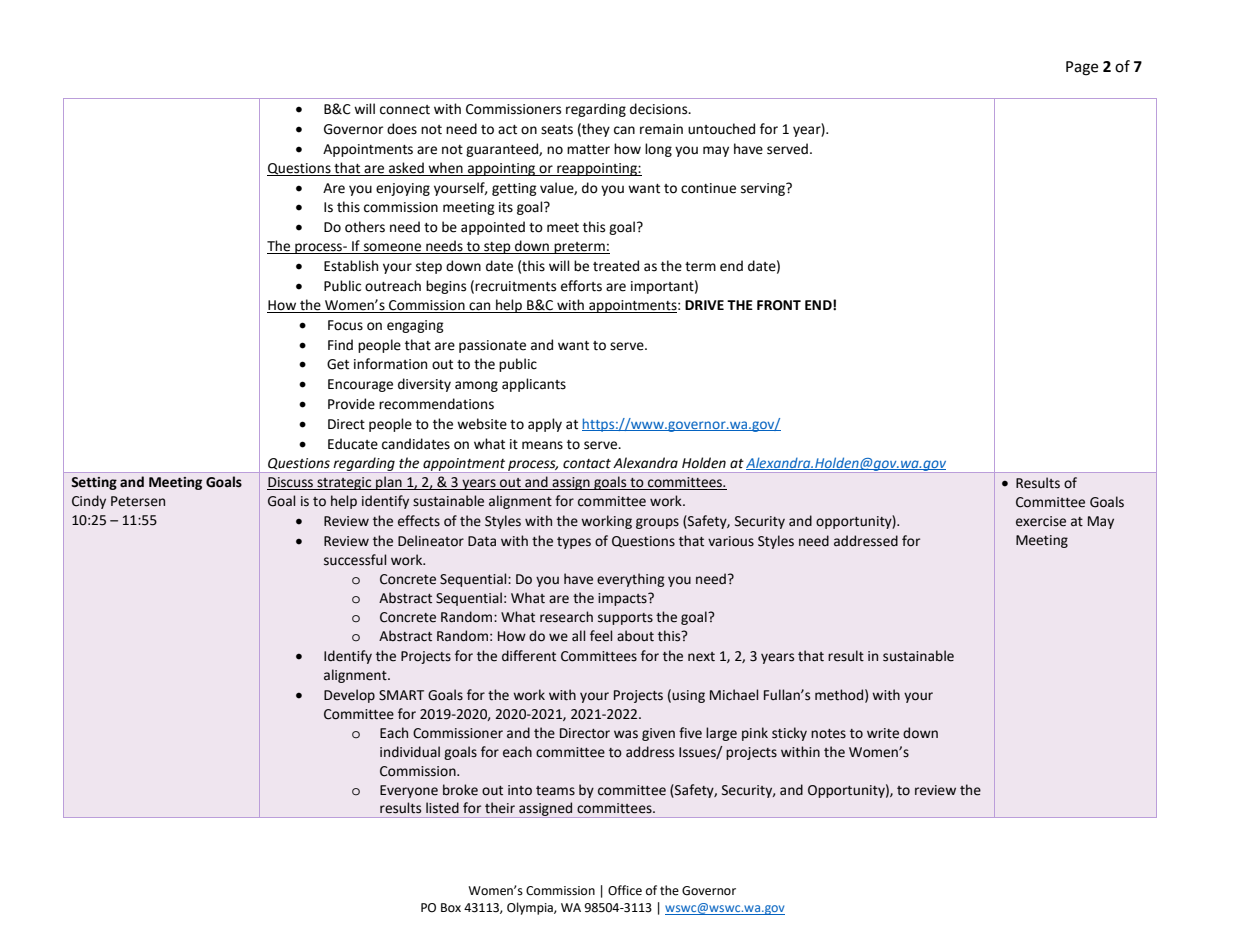 The width and height of the document is (1233, 952). I want to click on applicants, so click(534, 385).
